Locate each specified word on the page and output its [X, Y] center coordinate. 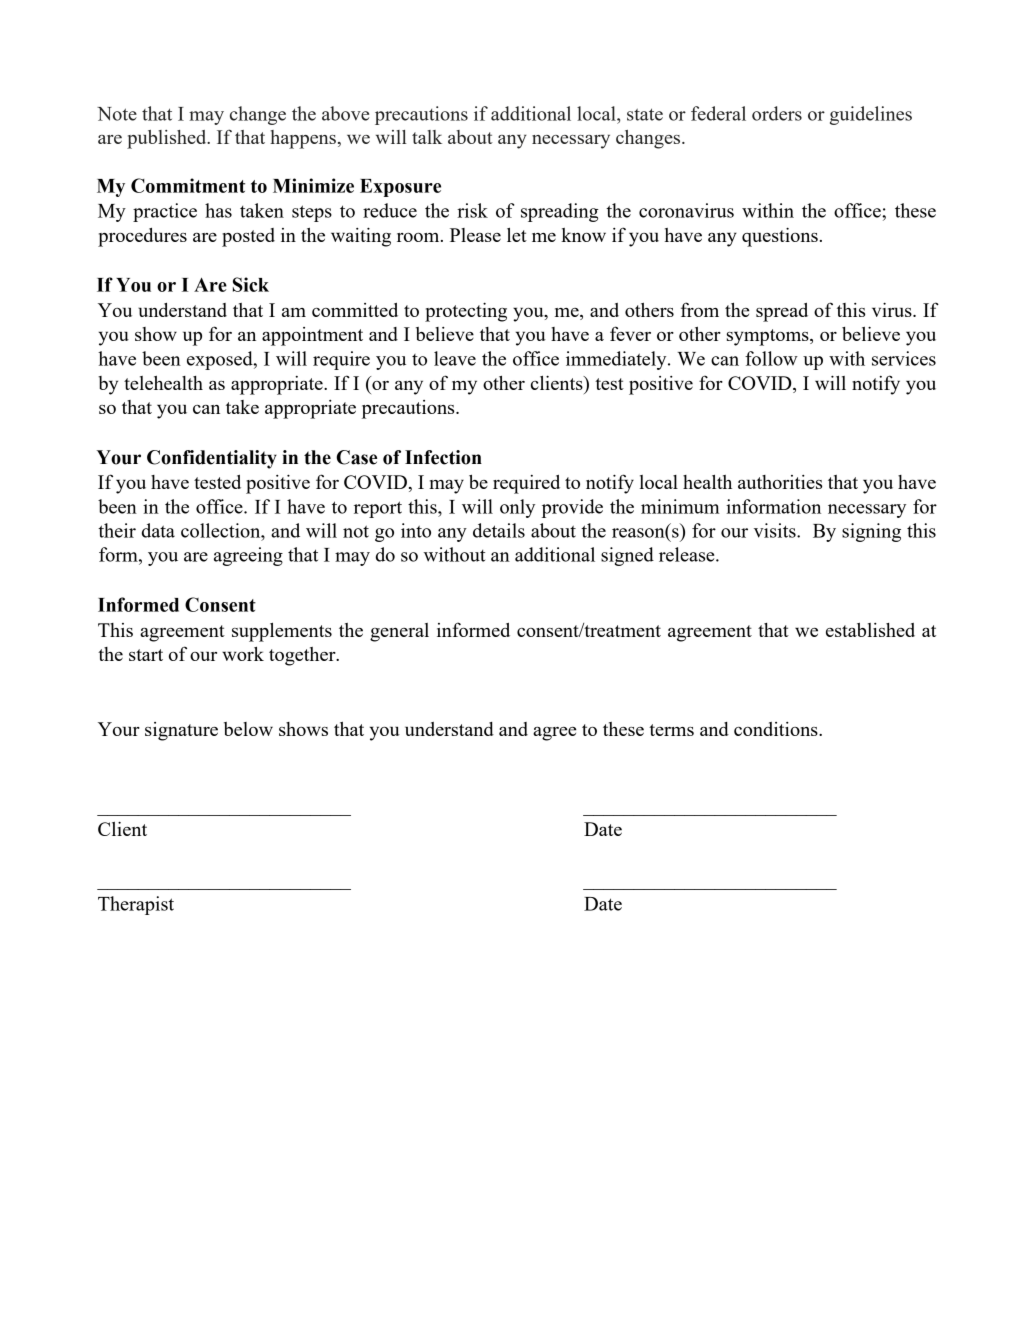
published [168, 139]
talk [427, 137]
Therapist [136, 905]
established [870, 630]
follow [771, 358]
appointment [312, 336]
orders [777, 113]
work [243, 654]
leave [455, 358]
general [399, 632]
